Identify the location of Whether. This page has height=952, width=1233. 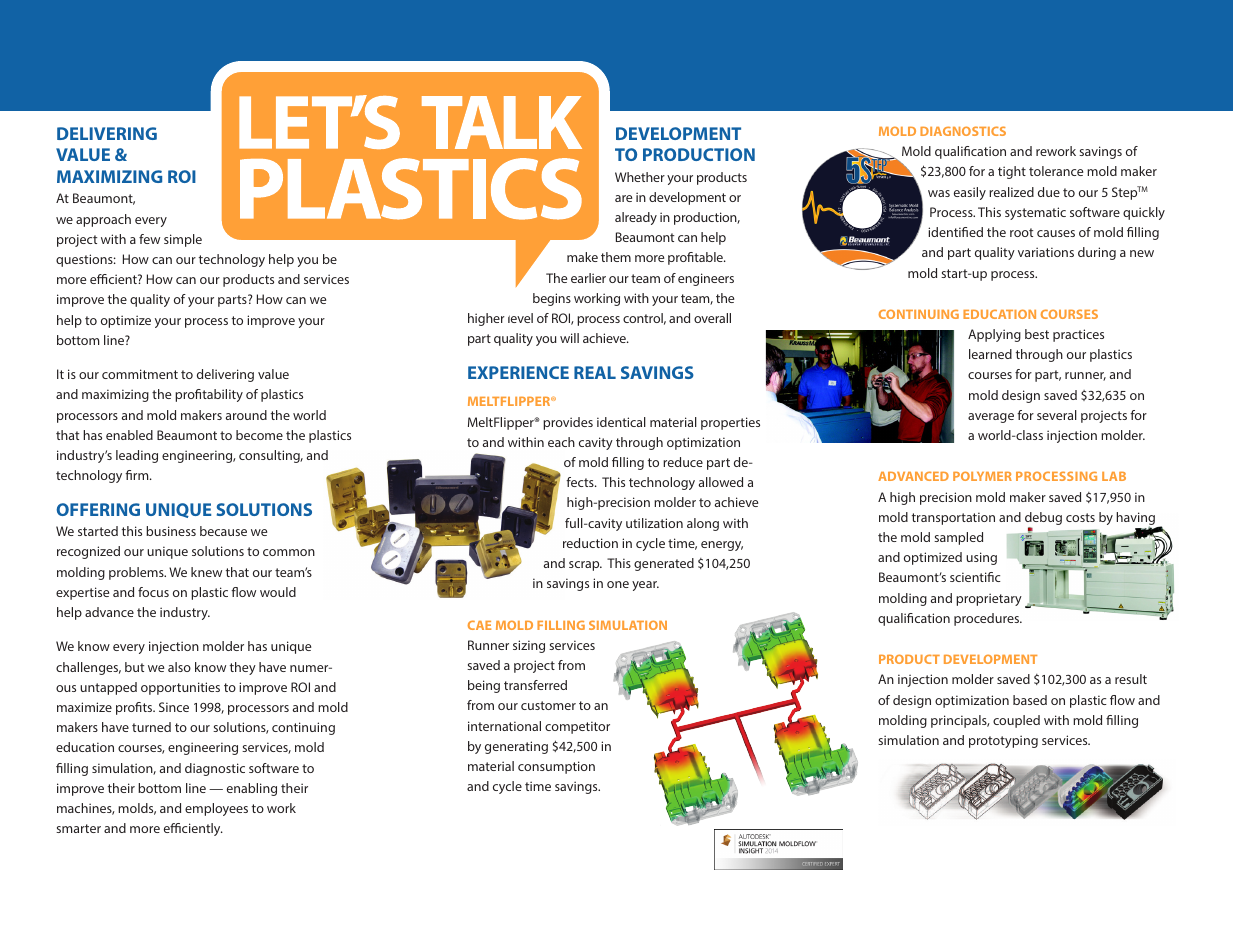
(640, 177).
